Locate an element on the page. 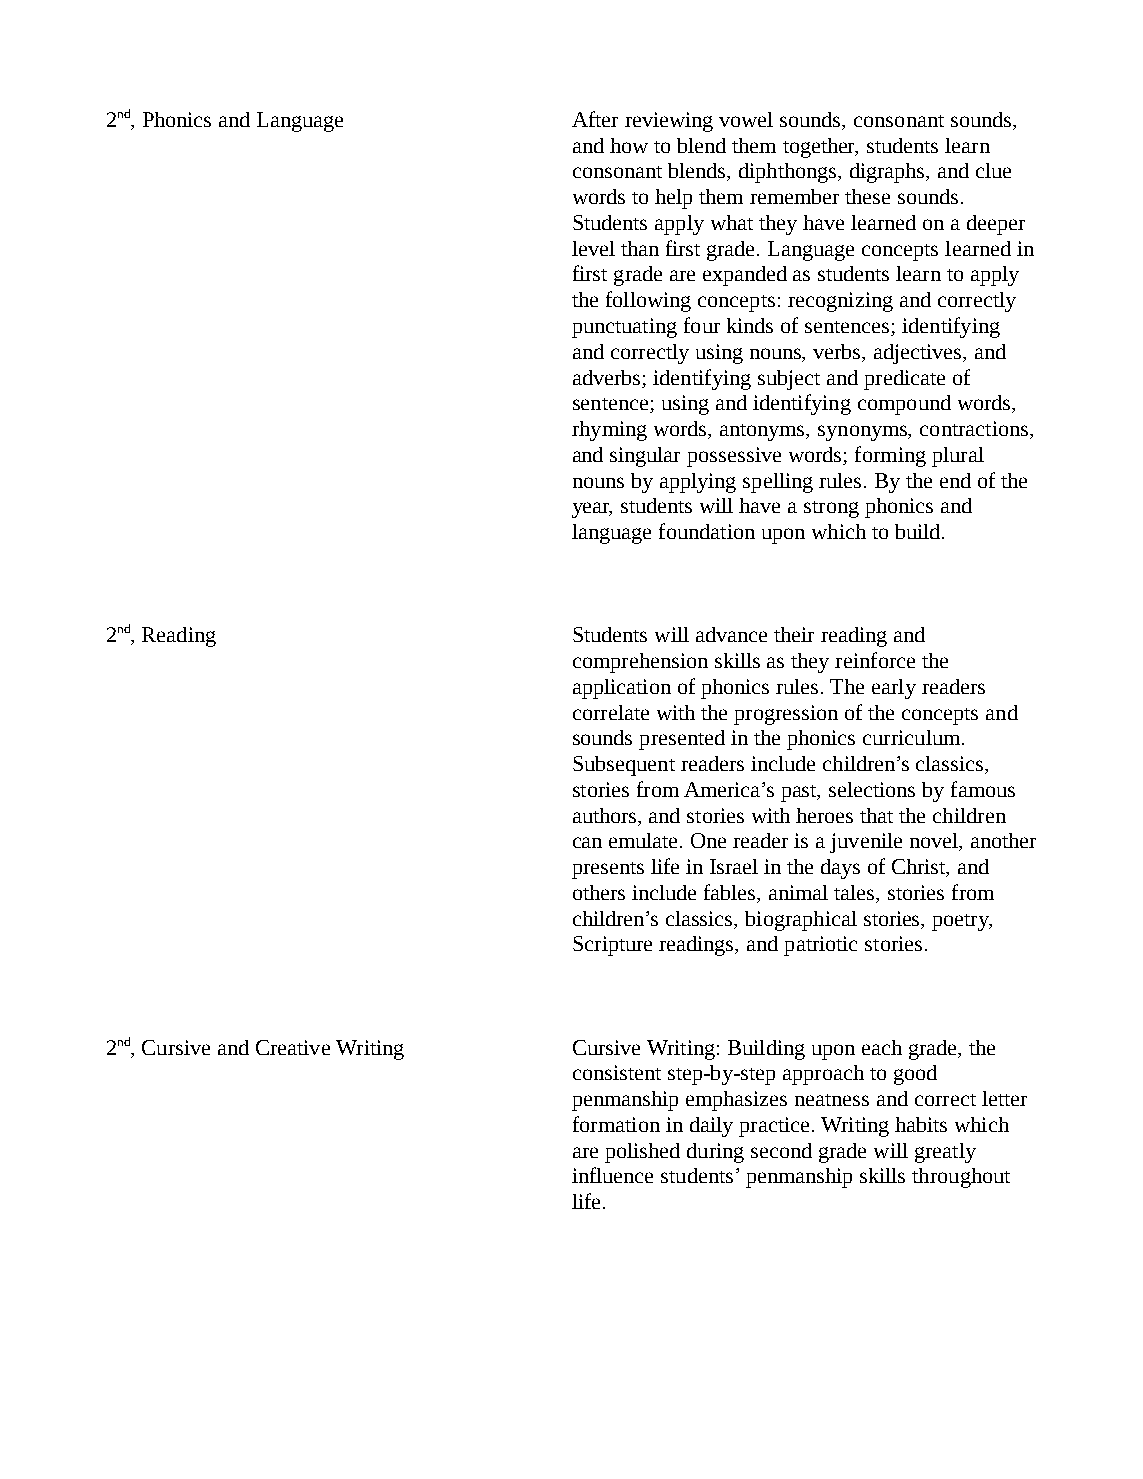 The image size is (1143, 1479). digraphs is located at coordinates (888, 173).
